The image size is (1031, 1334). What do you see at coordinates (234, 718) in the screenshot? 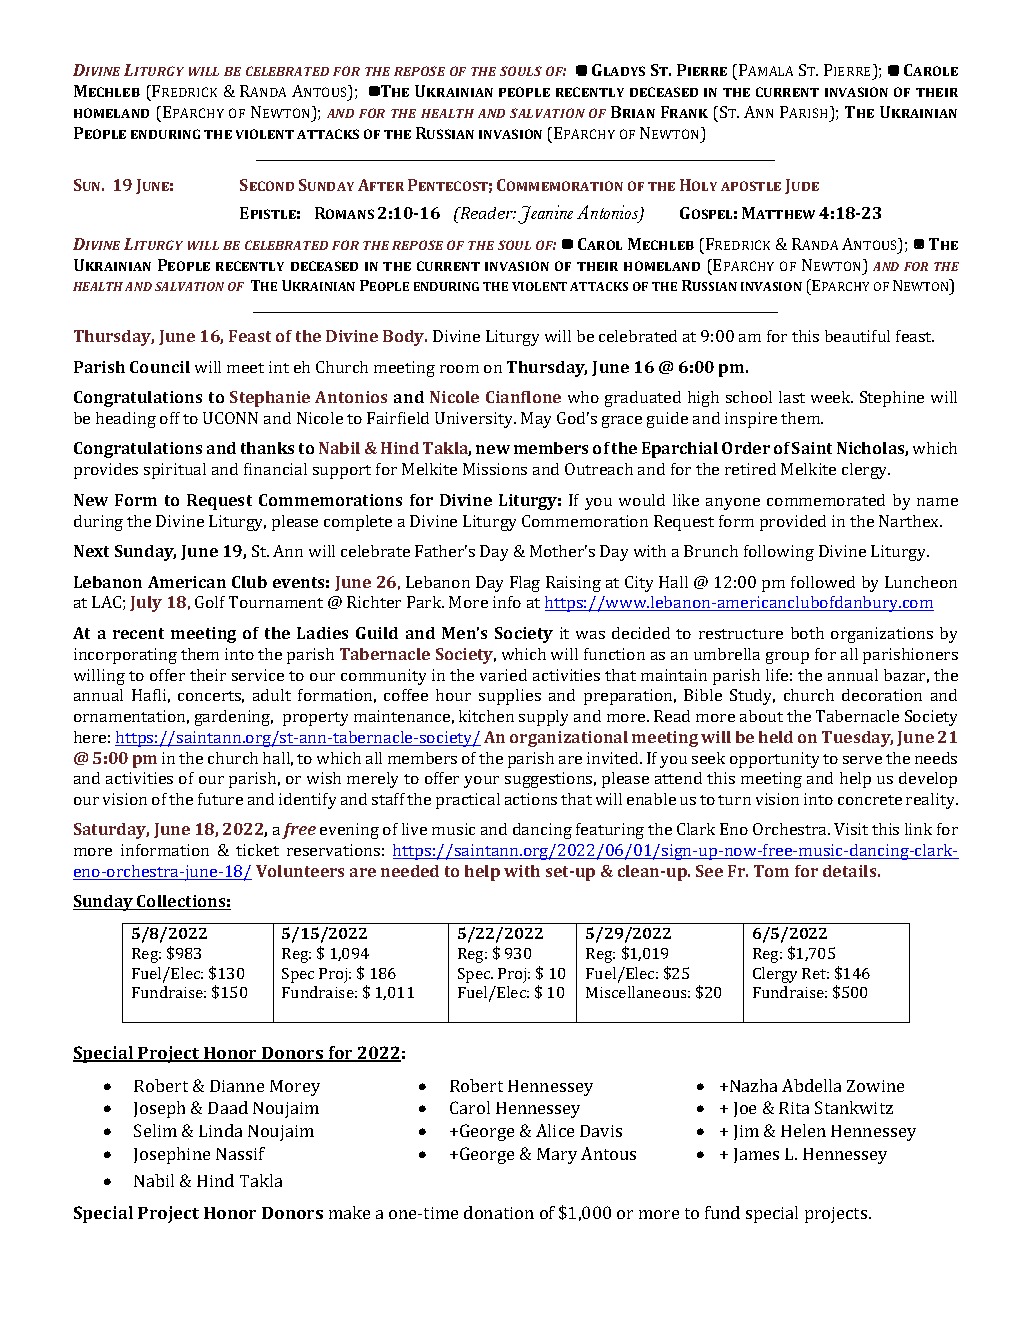
I see `gardening` at bounding box center [234, 718].
